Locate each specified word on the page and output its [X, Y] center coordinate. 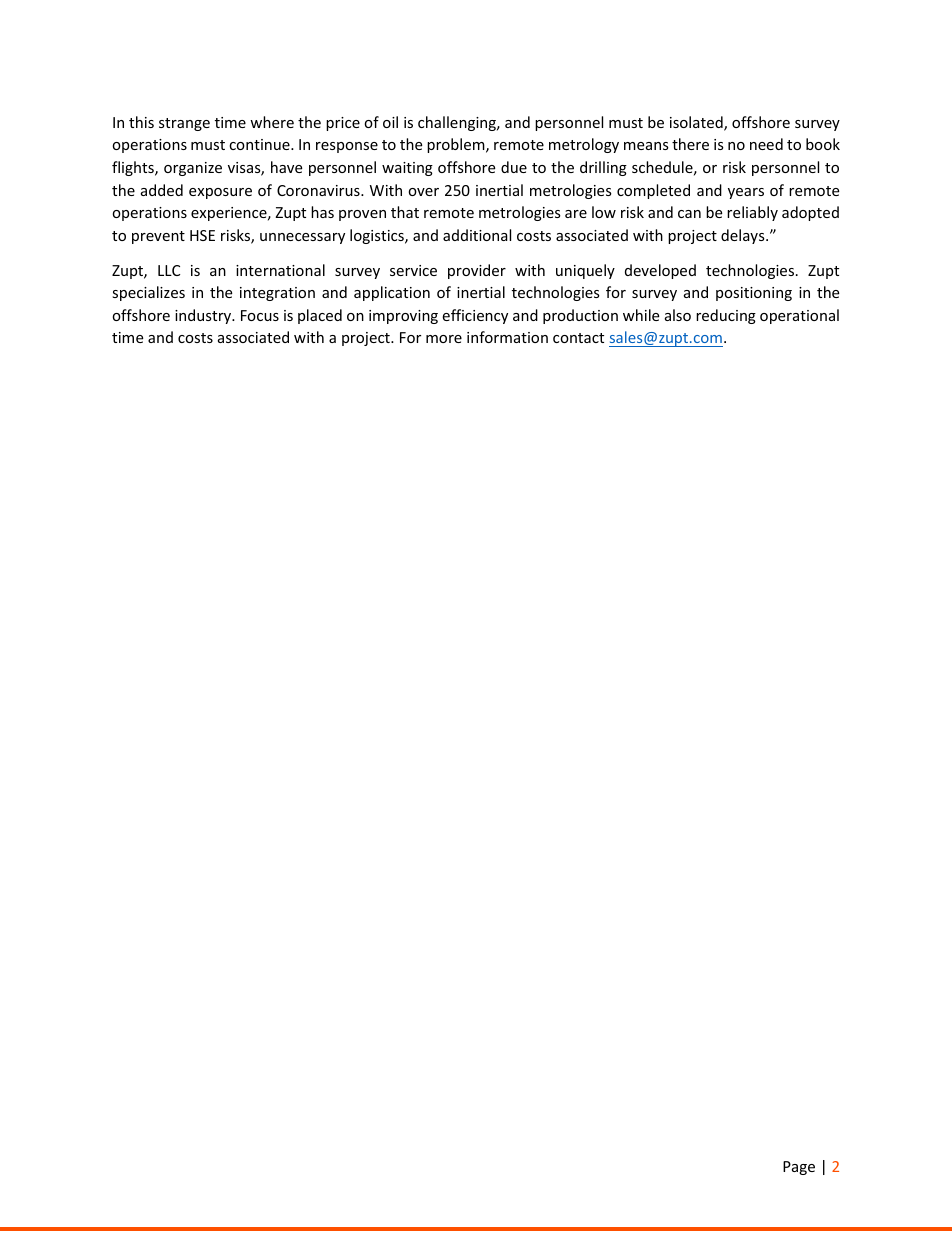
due [514, 167]
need [766, 144]
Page [799, 1168]
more [444, 339]
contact [578, 338]
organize [193, 169]
